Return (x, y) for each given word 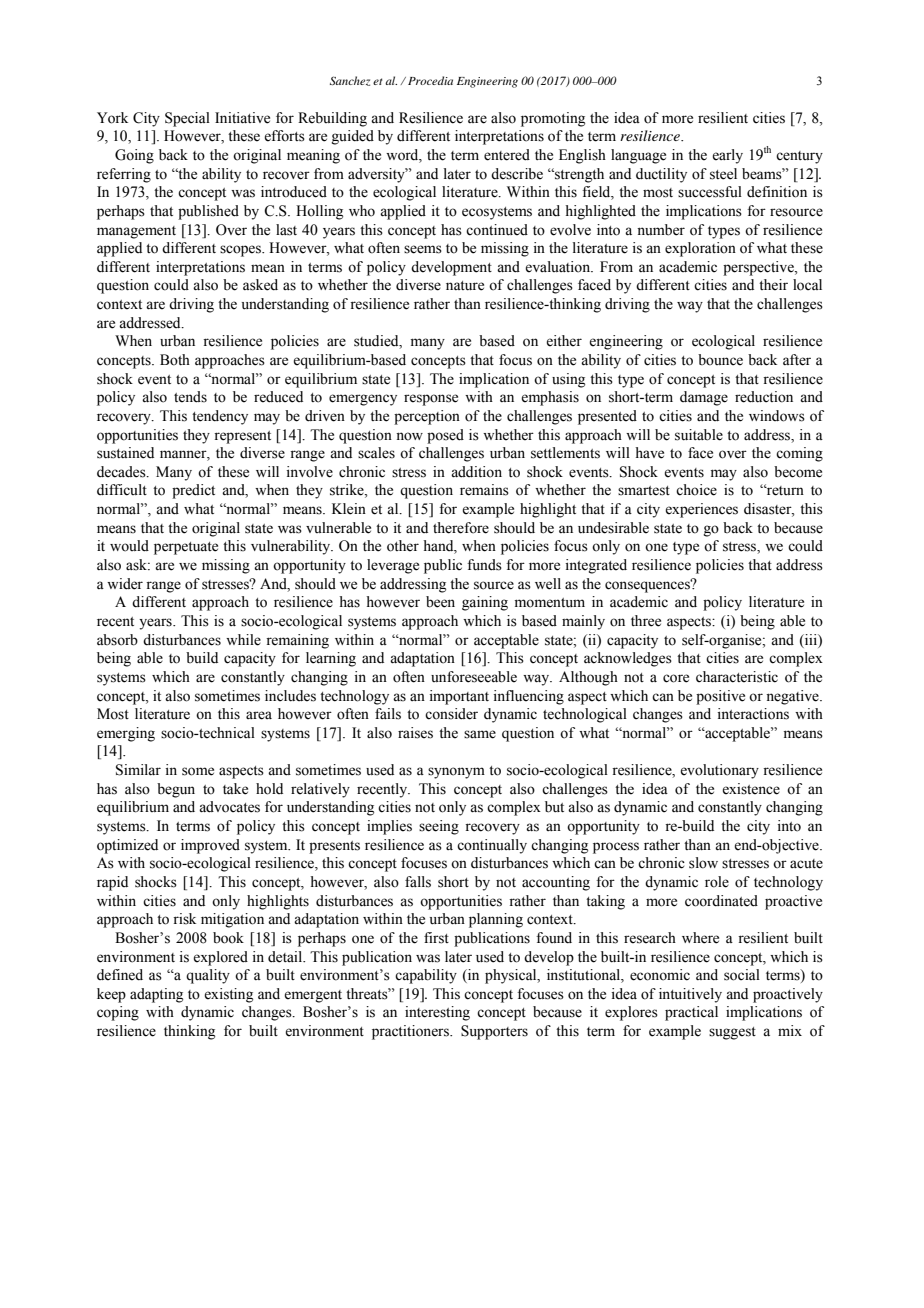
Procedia (430, 80)
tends (190, 397)
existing (228, 995)
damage (704, 398)
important (459, 697)
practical (691, 1013)
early (727, 156)
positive (720, 697)
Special (187, 119)
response (431, 400)
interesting (437, 1013)
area (259, 715)
